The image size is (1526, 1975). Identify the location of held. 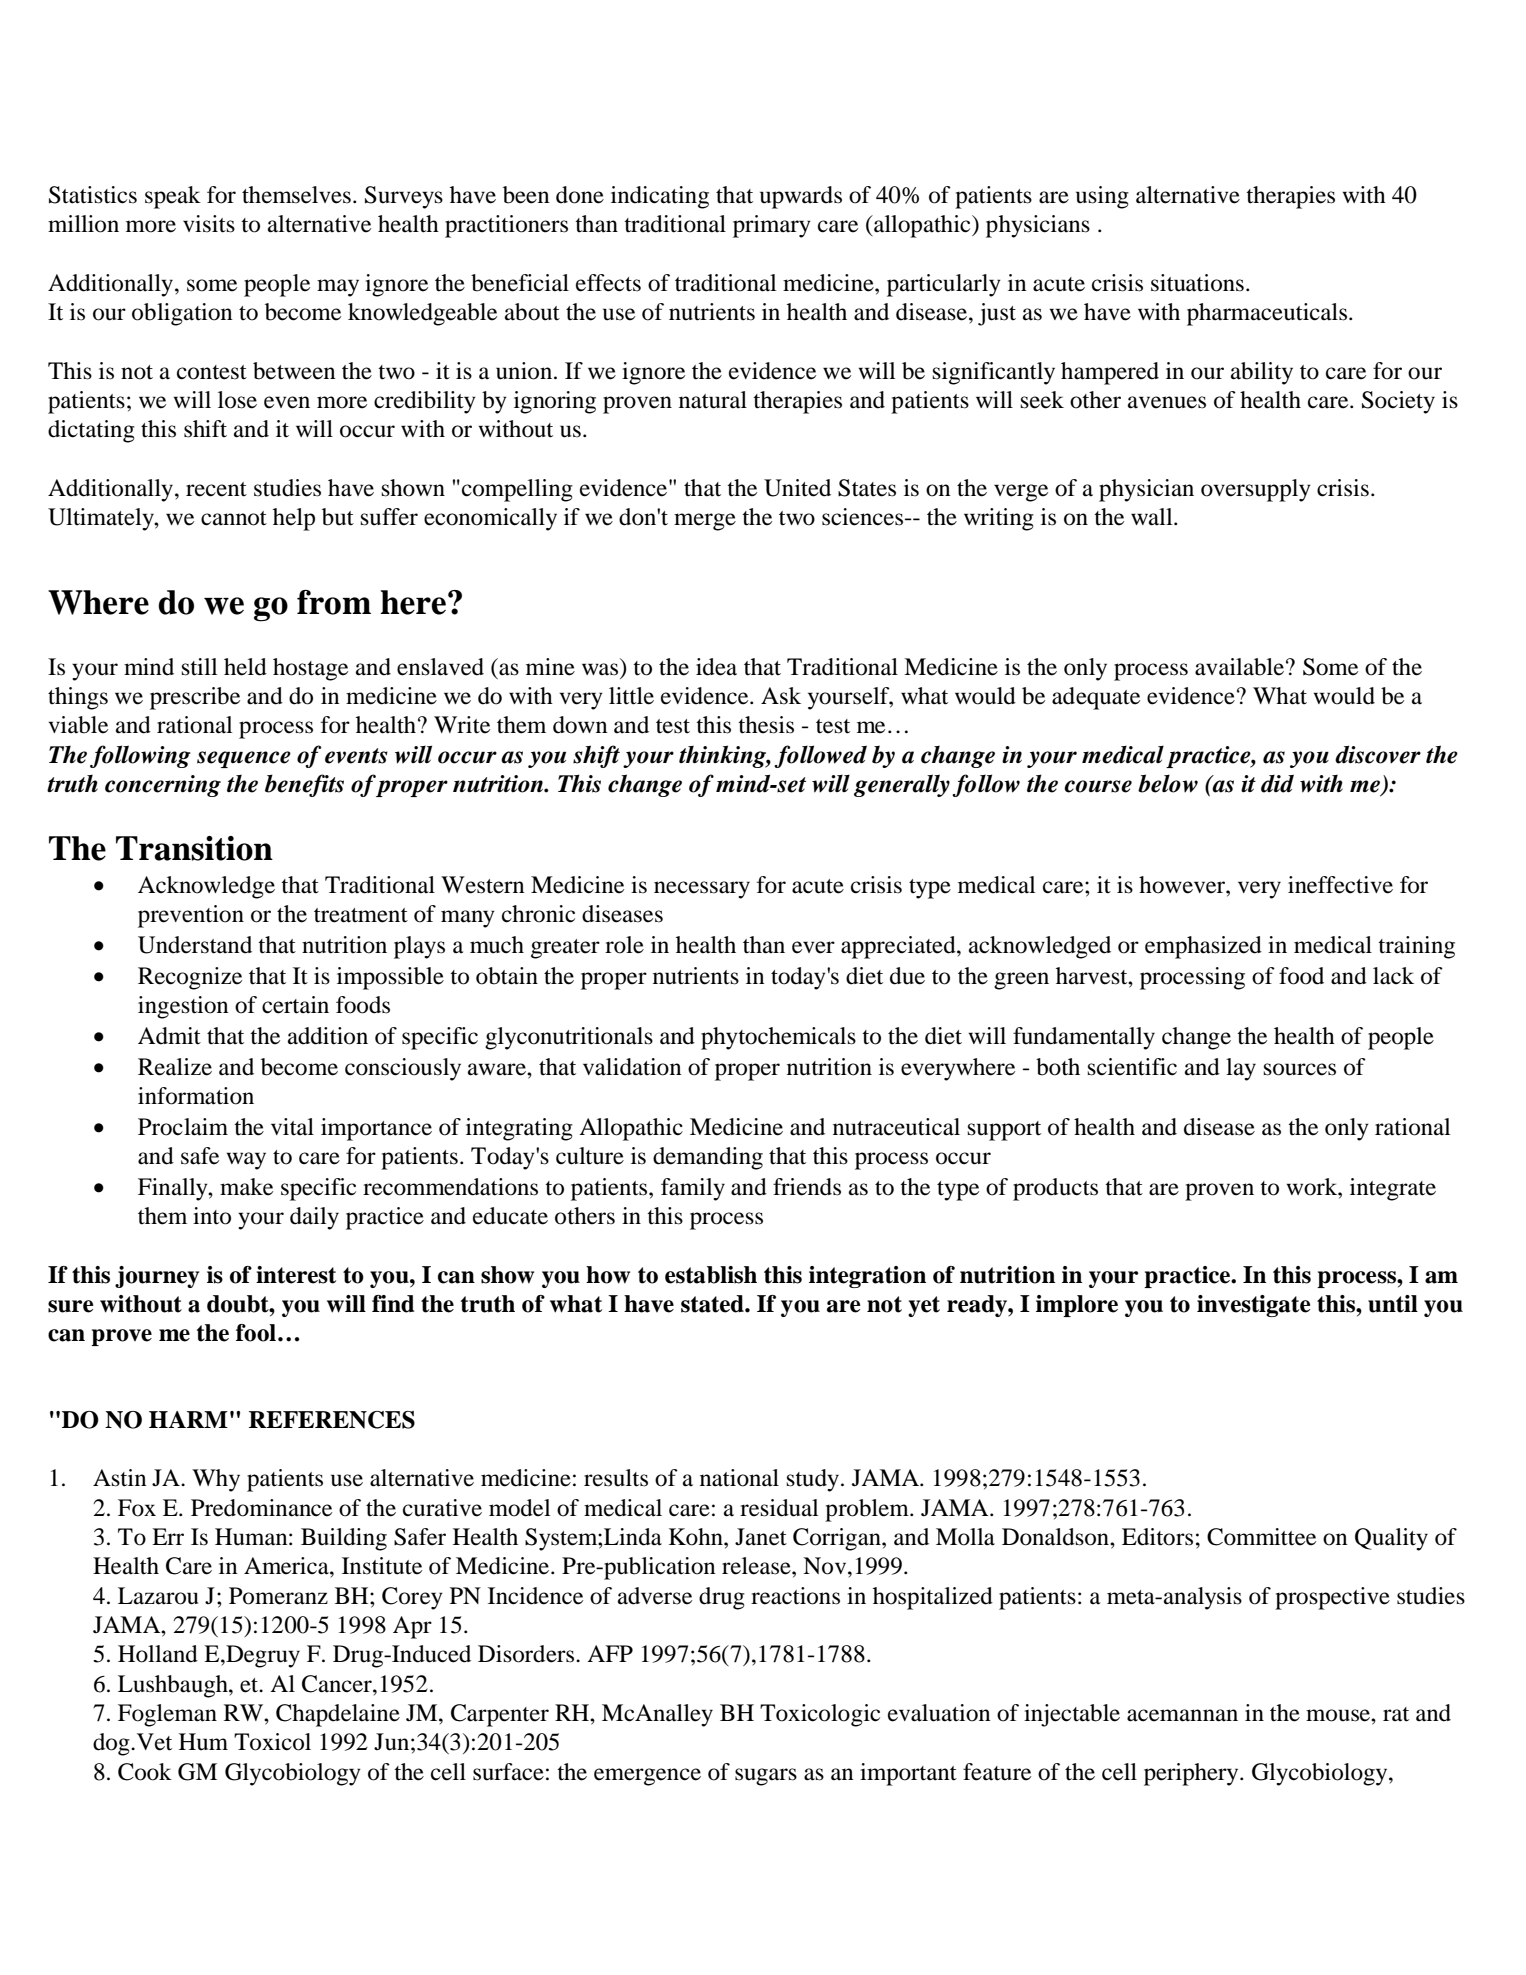
(245, 667).
